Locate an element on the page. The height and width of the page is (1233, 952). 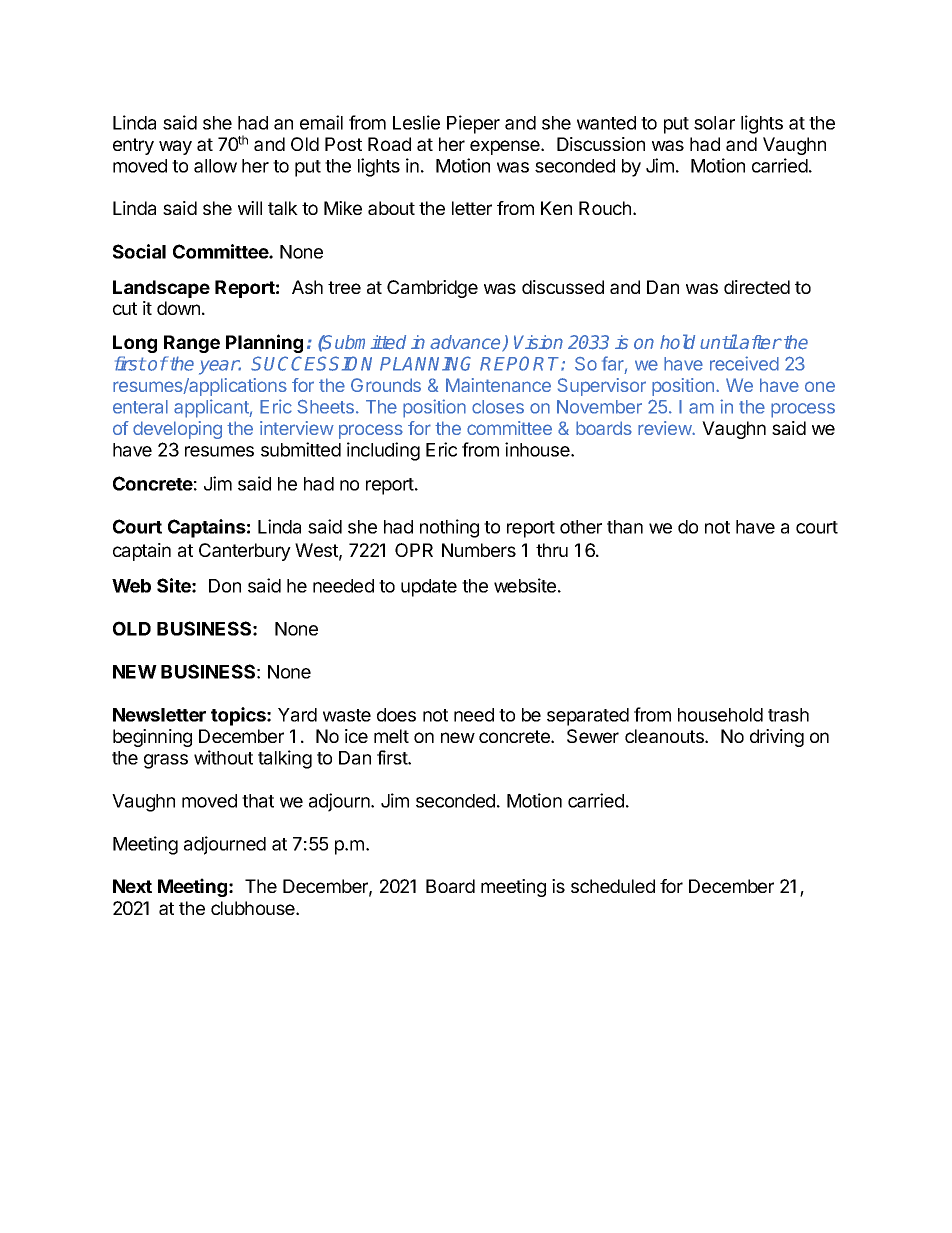
solar is located at coordinates (714, 123).
